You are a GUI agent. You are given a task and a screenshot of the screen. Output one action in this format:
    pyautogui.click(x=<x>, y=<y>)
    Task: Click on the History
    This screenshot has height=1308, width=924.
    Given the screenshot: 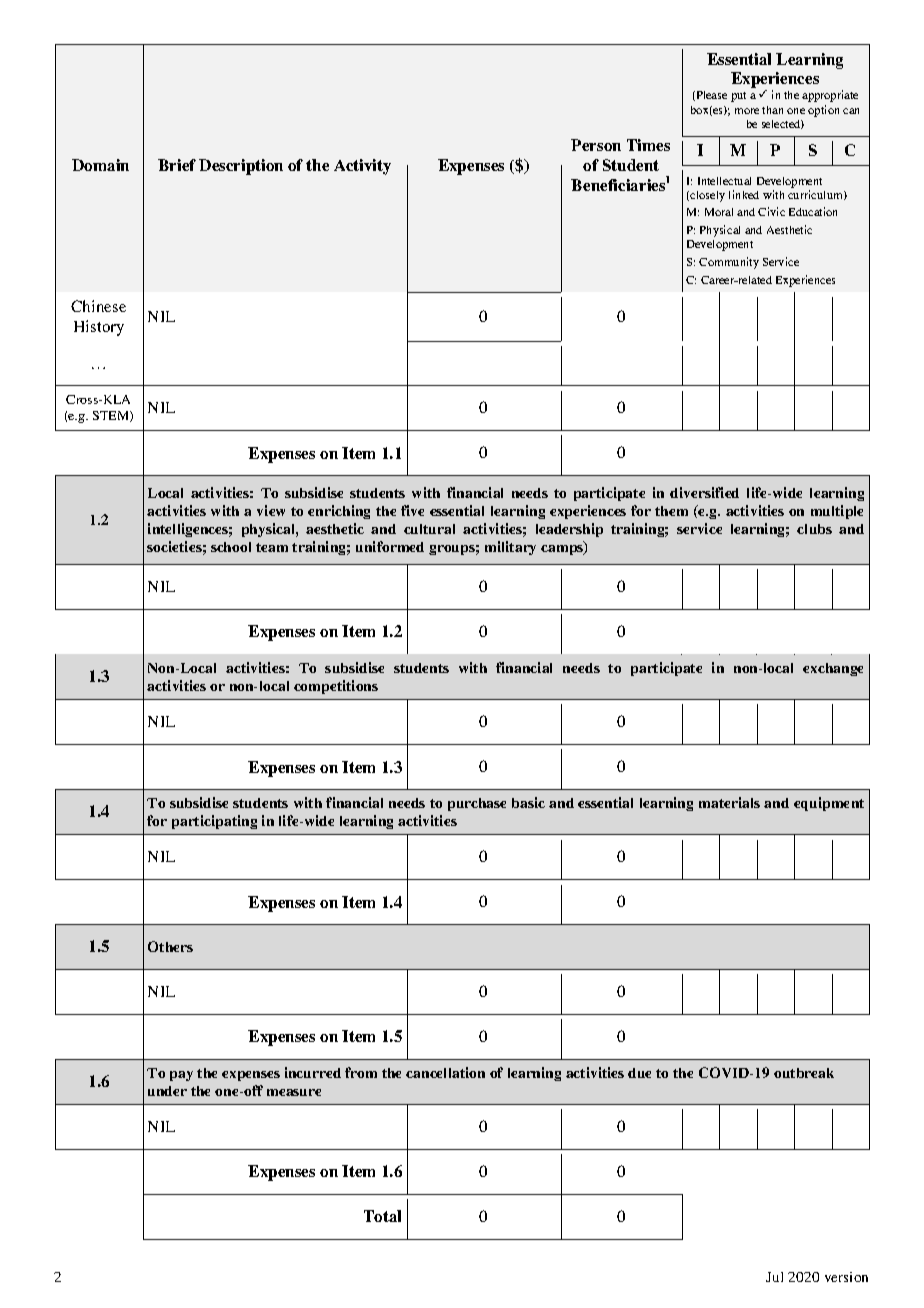 What is the action you would take?
    pyautogui.click(x=99, y=328)
